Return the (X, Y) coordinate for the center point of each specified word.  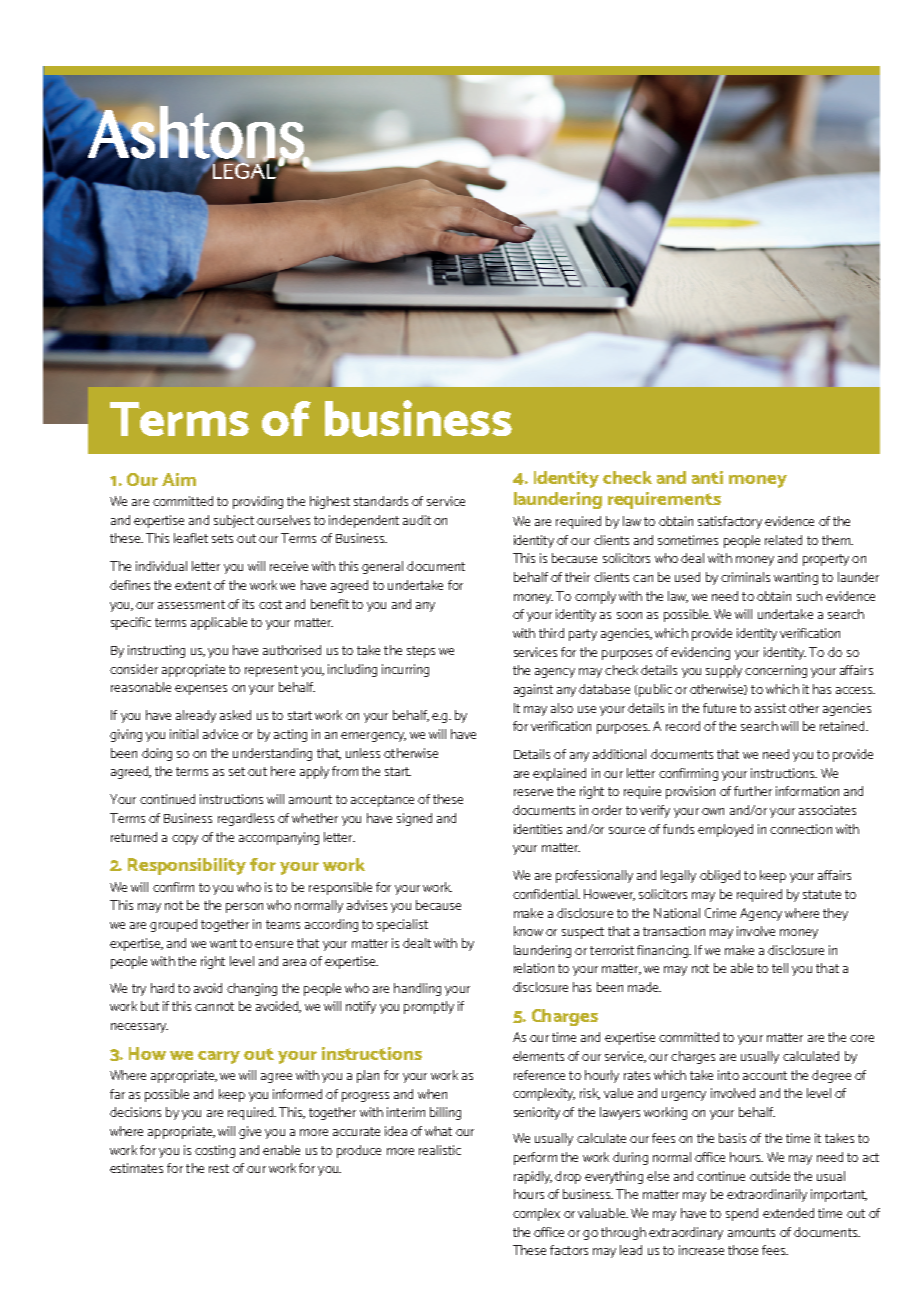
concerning (776, 671)
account (765, 1075)
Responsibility (187, 866)
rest (219, 1168)
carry (219, 1057)
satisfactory (730, 522)
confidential (546, 894)
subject (234, 521)
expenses (201, 690)
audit (417, 520)
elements (538, 1056)
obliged (720, 876)
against (533, 690)
